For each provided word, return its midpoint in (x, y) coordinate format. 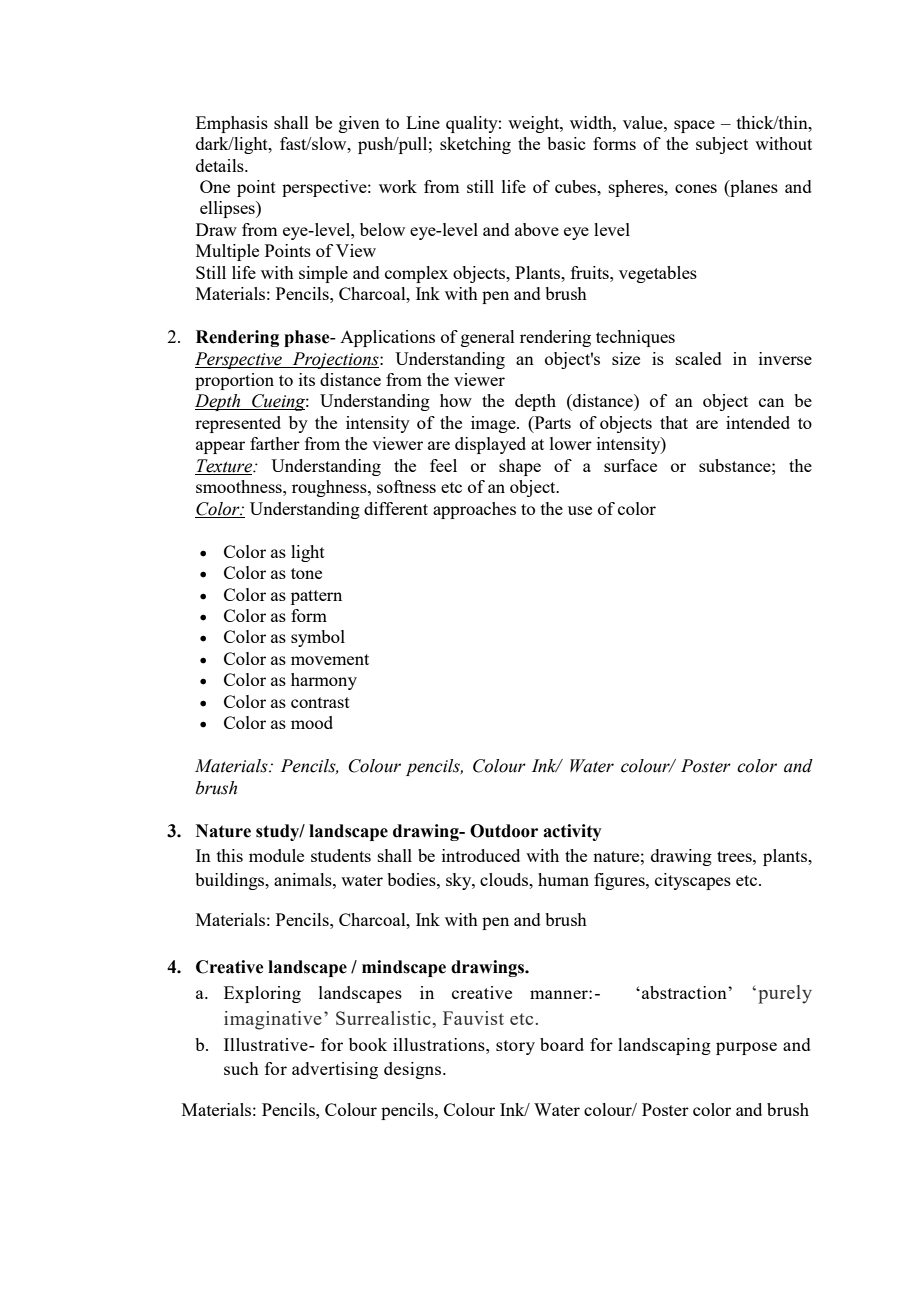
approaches (474, 510)
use (580, 510)
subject (722, 145)
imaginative (273, 1020)
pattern (316, 597)
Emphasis (232, 124)
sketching (475, 145)
